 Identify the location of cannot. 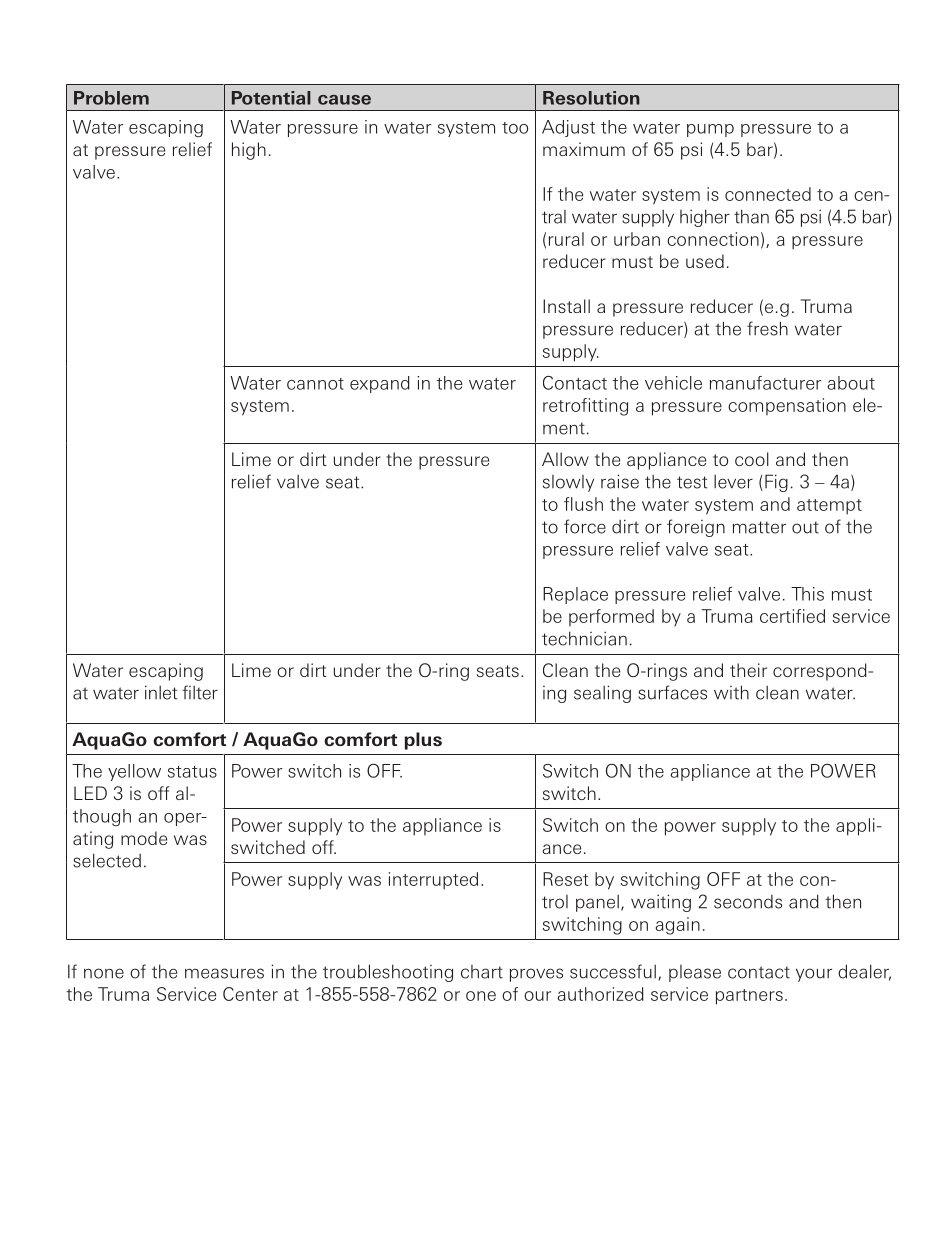
(315, 384).
